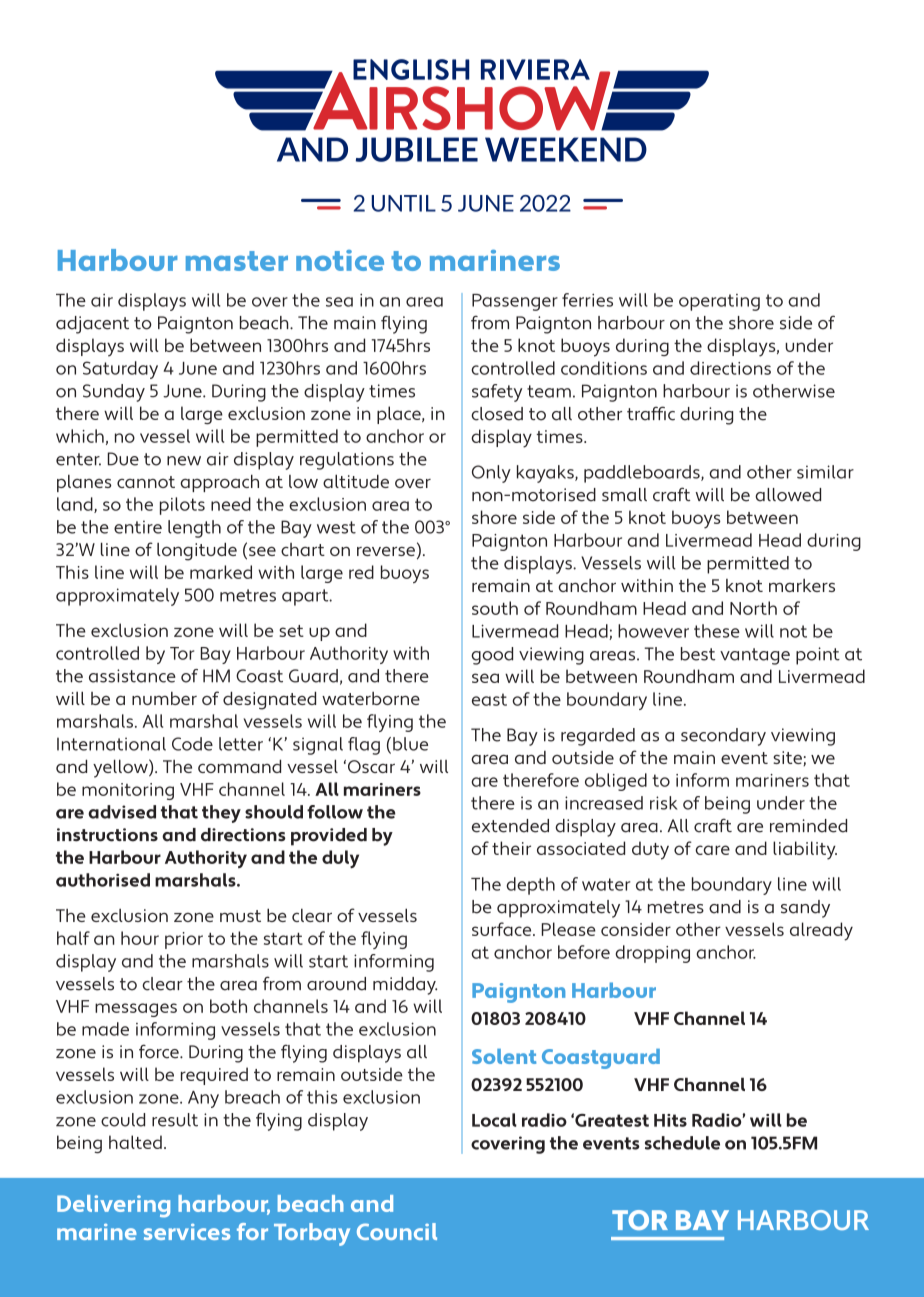 The width and height of the screenshot is (924, 1297). I want to click on dropping, so click(652, 954).
